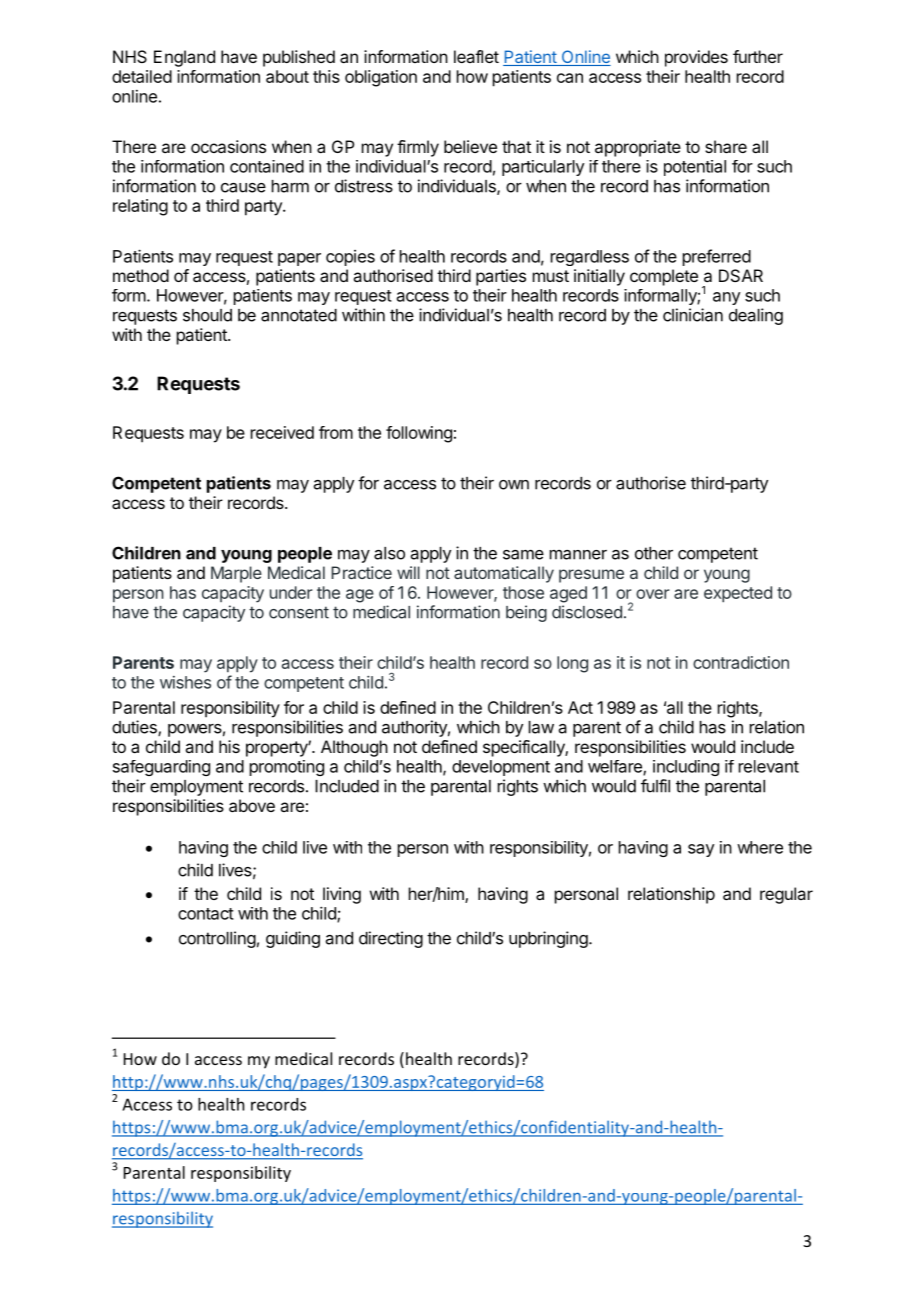  I want to click on other, so click(654, 553).
